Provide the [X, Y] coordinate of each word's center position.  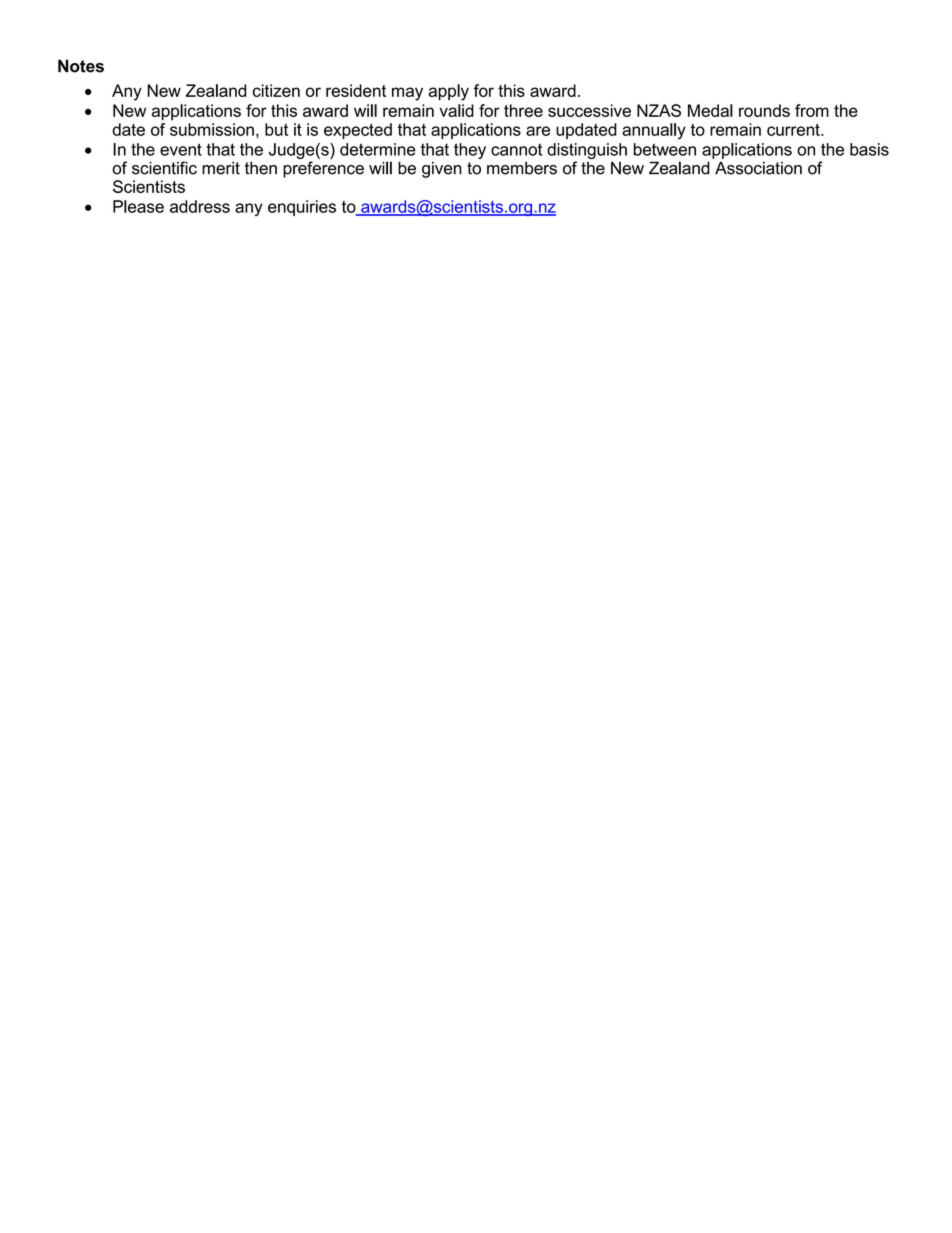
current [794, 130]
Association [758, 168]
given [442, 170]
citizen [276, 90]
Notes [81, 66]
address [200, 206]
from [812, 110]
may [407, 94]
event [181, 149]
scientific [164, 168]
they [470, 151]
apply [448, 92]
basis [869, 149]
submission [212, 129]
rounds [764, 110]
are [538, 131]
